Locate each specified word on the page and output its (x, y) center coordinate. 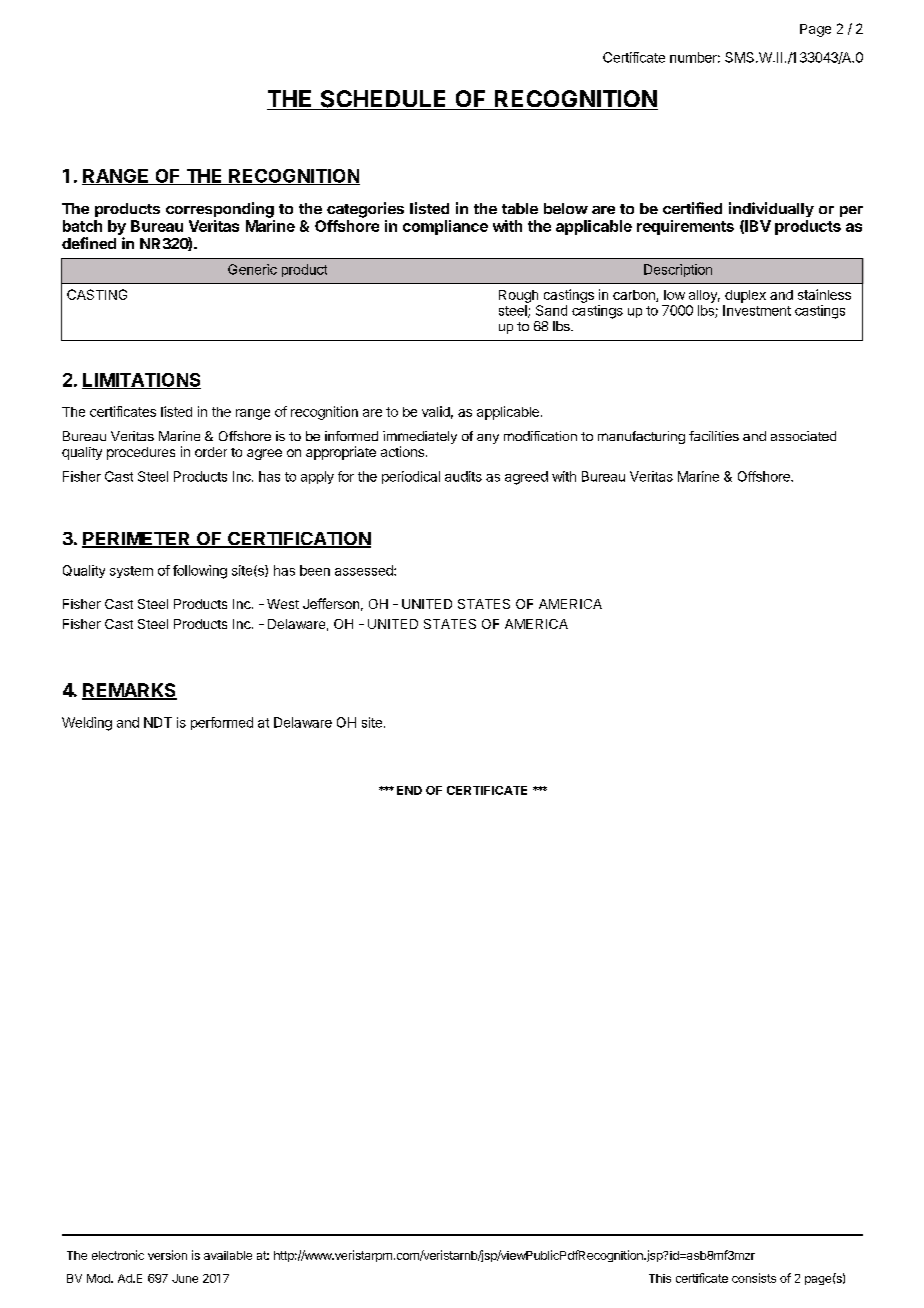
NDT (158, 722)
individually (771, 209)
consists (754, 1278)
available (228, 1255)
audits (463, 476)
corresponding (220, 210)
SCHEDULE (383, 100)
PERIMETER (137, 540)
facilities (714, 436)
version (167, 1255)
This (660, 1278)
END (409, 790)
